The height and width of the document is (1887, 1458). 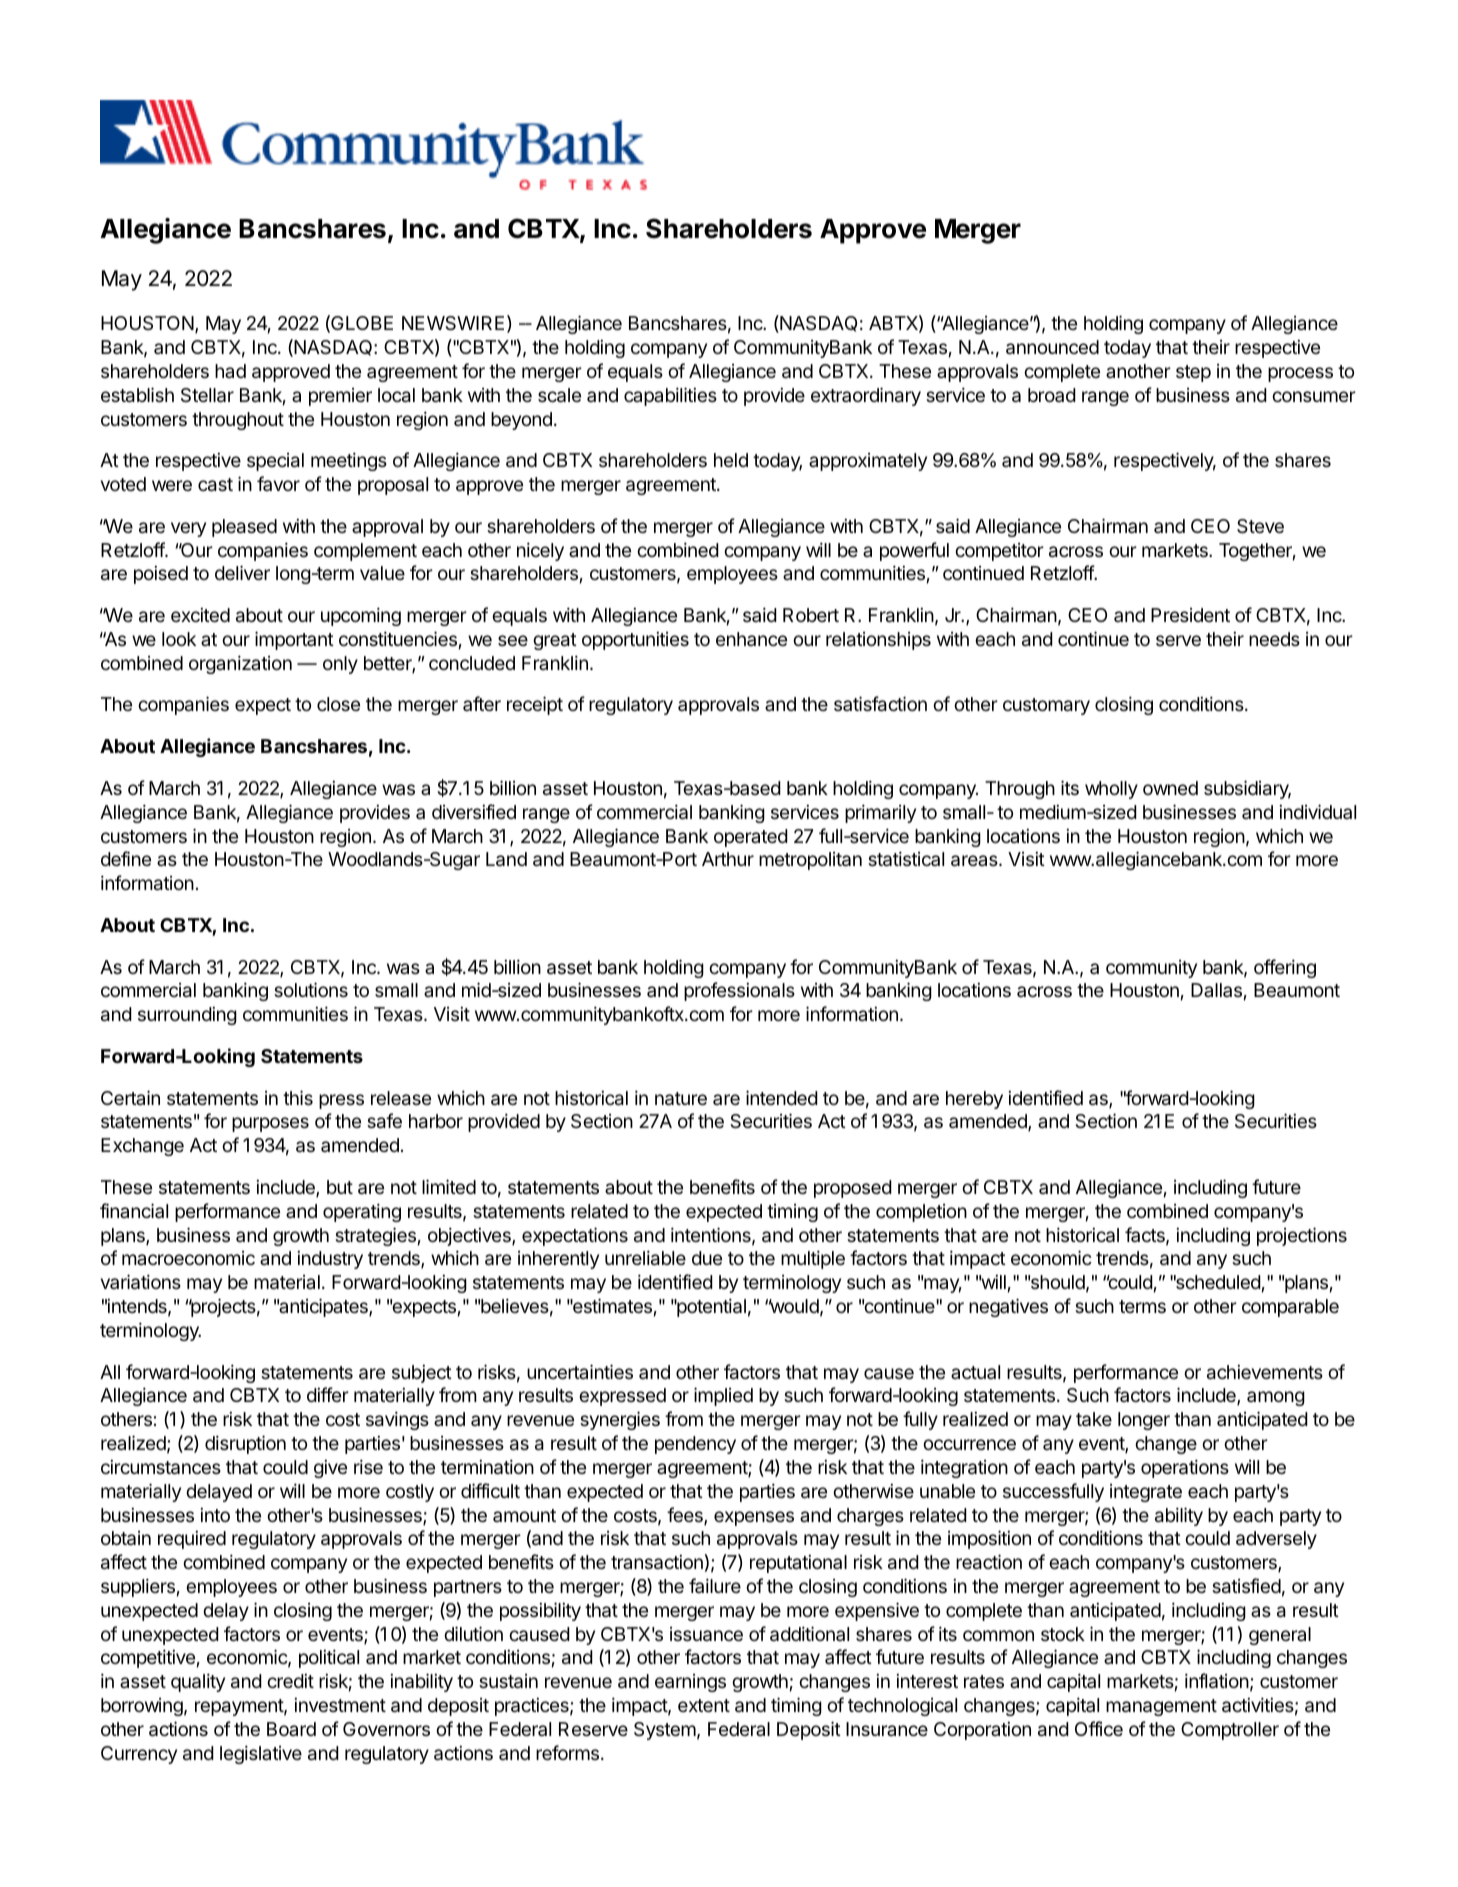 What do you see at coordinates (1193, 373) in the document?
I see `step` at bounding box center [1193, 373].
